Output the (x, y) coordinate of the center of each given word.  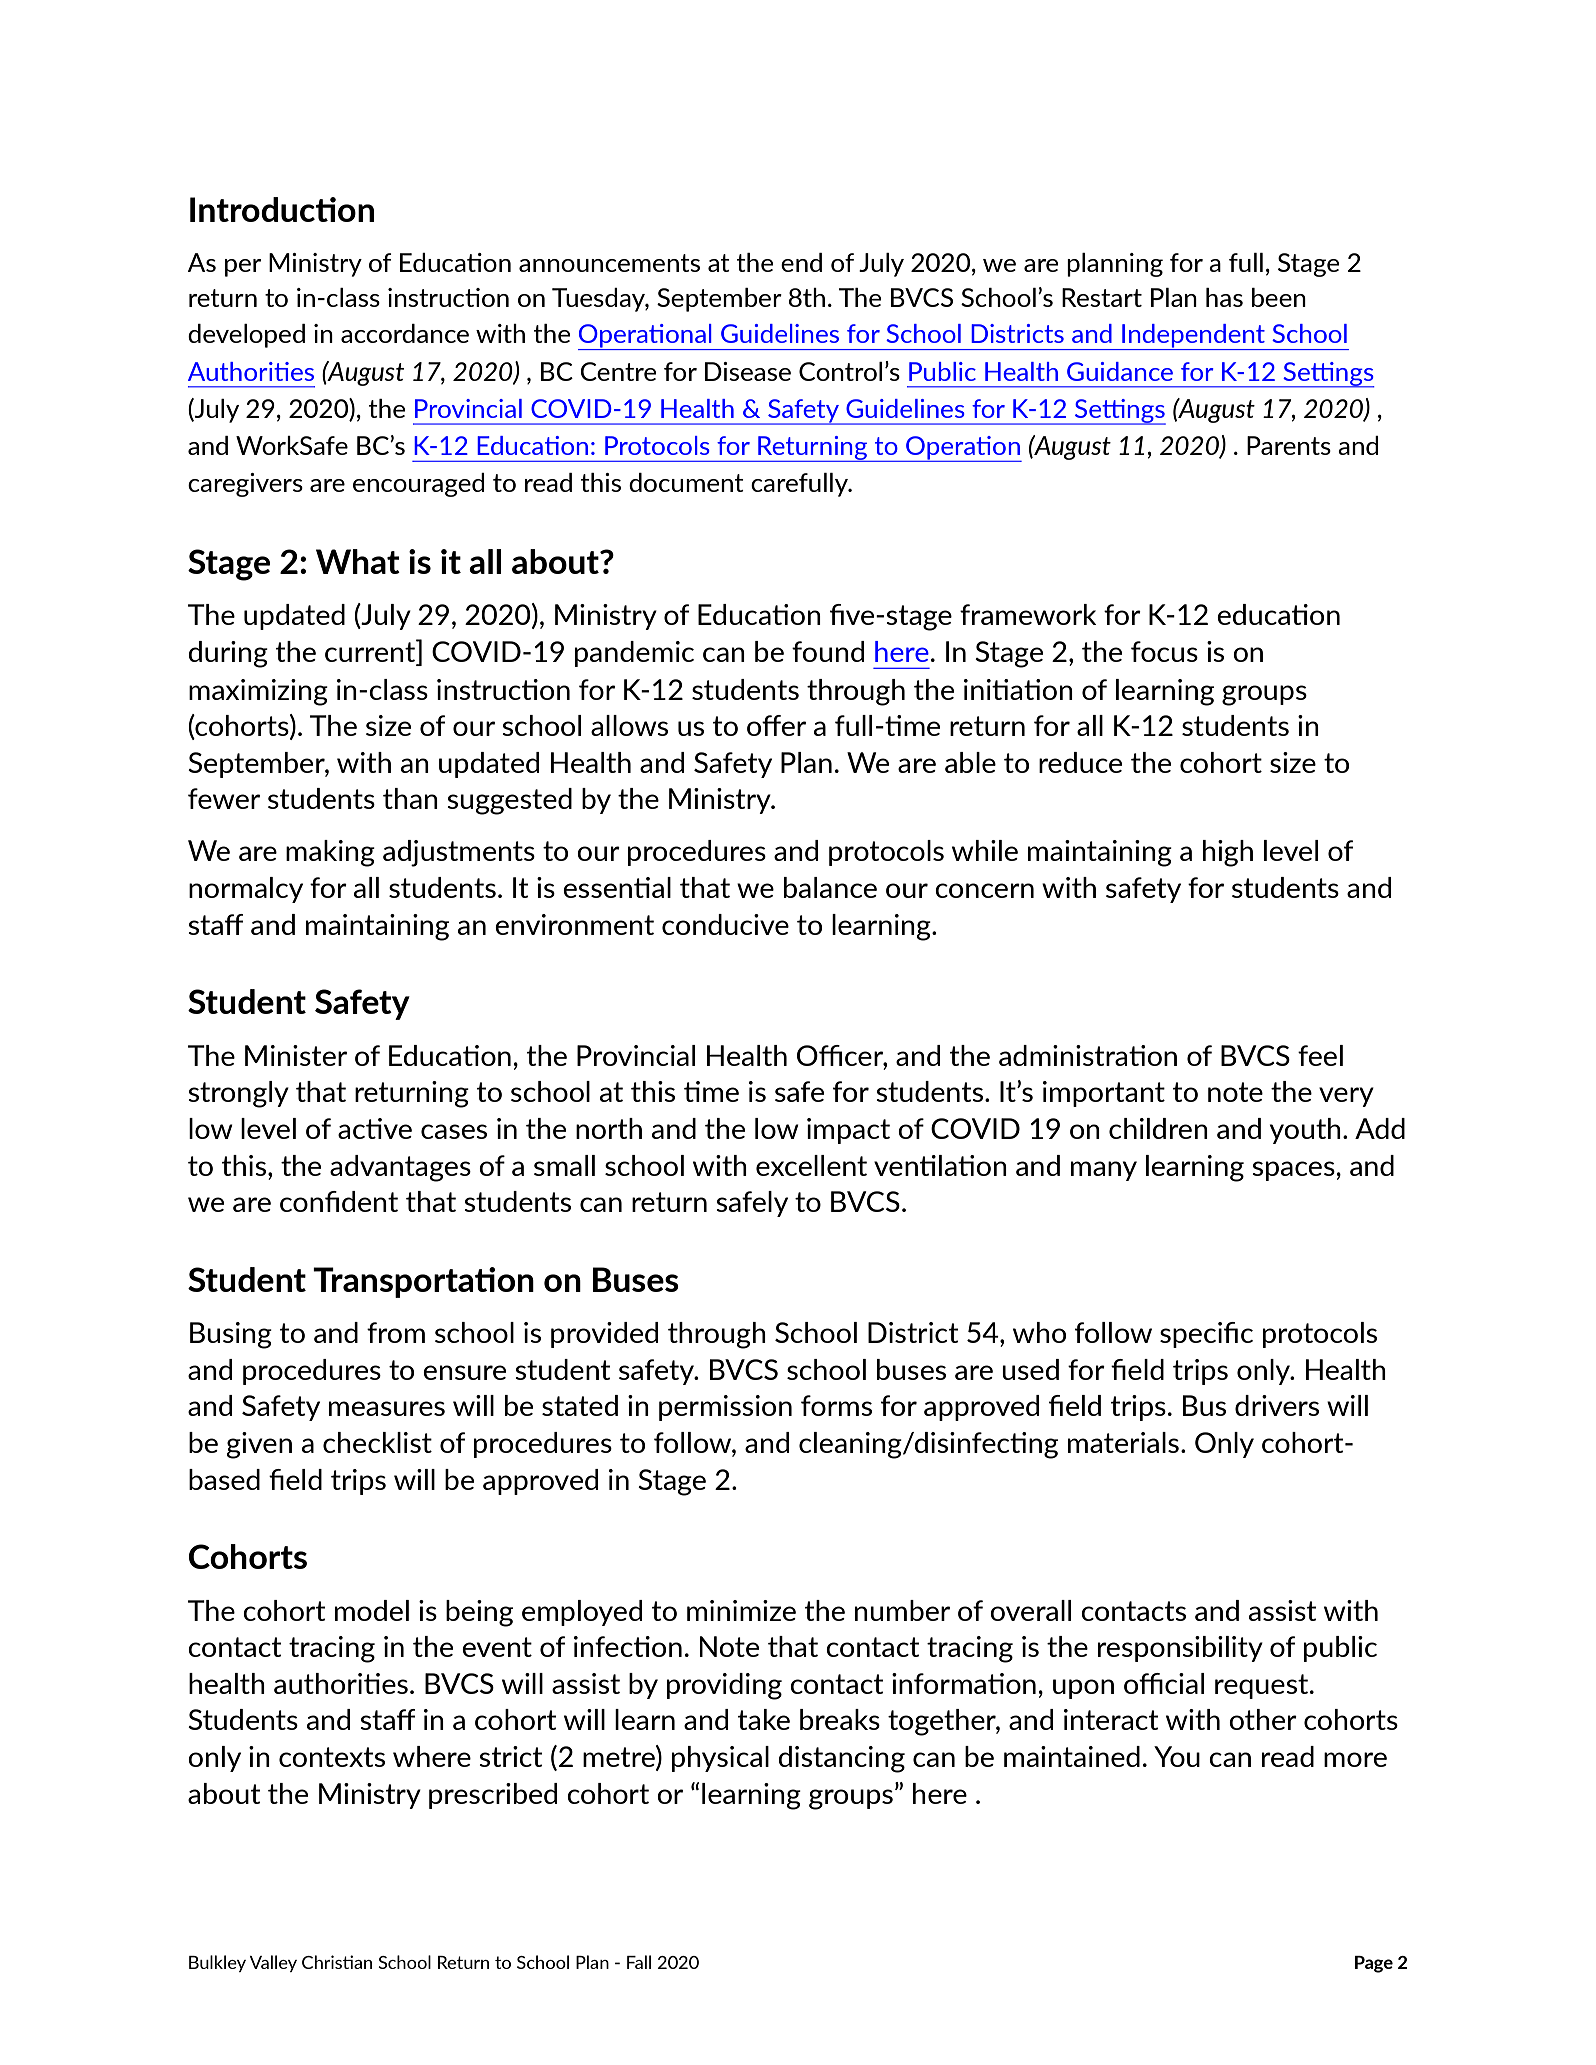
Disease (748, 371)
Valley (273, 1963)
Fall (639, 1962)
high (1228, 853)
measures (387, 1408)
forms (836, 1405)
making (330, 853)
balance (830, 887)
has (1224, 297)
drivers (1277, 1405)
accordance (405, 333)
